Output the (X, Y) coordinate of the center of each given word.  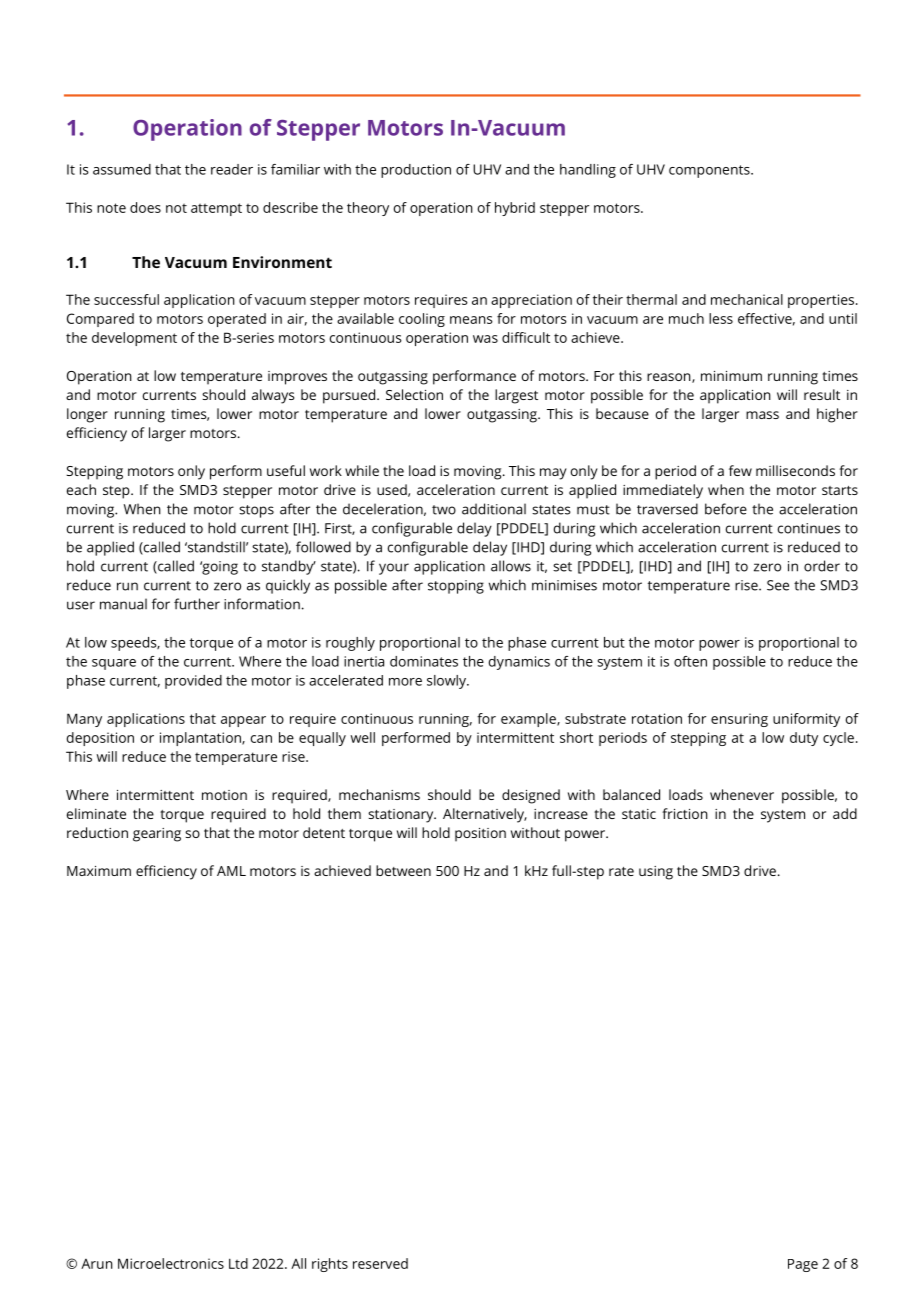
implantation (201, 739)
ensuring (739, 720)
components (710, 171)
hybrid (515, 209)
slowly (447, 682)
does (145, 207)
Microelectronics (171, 1263)
